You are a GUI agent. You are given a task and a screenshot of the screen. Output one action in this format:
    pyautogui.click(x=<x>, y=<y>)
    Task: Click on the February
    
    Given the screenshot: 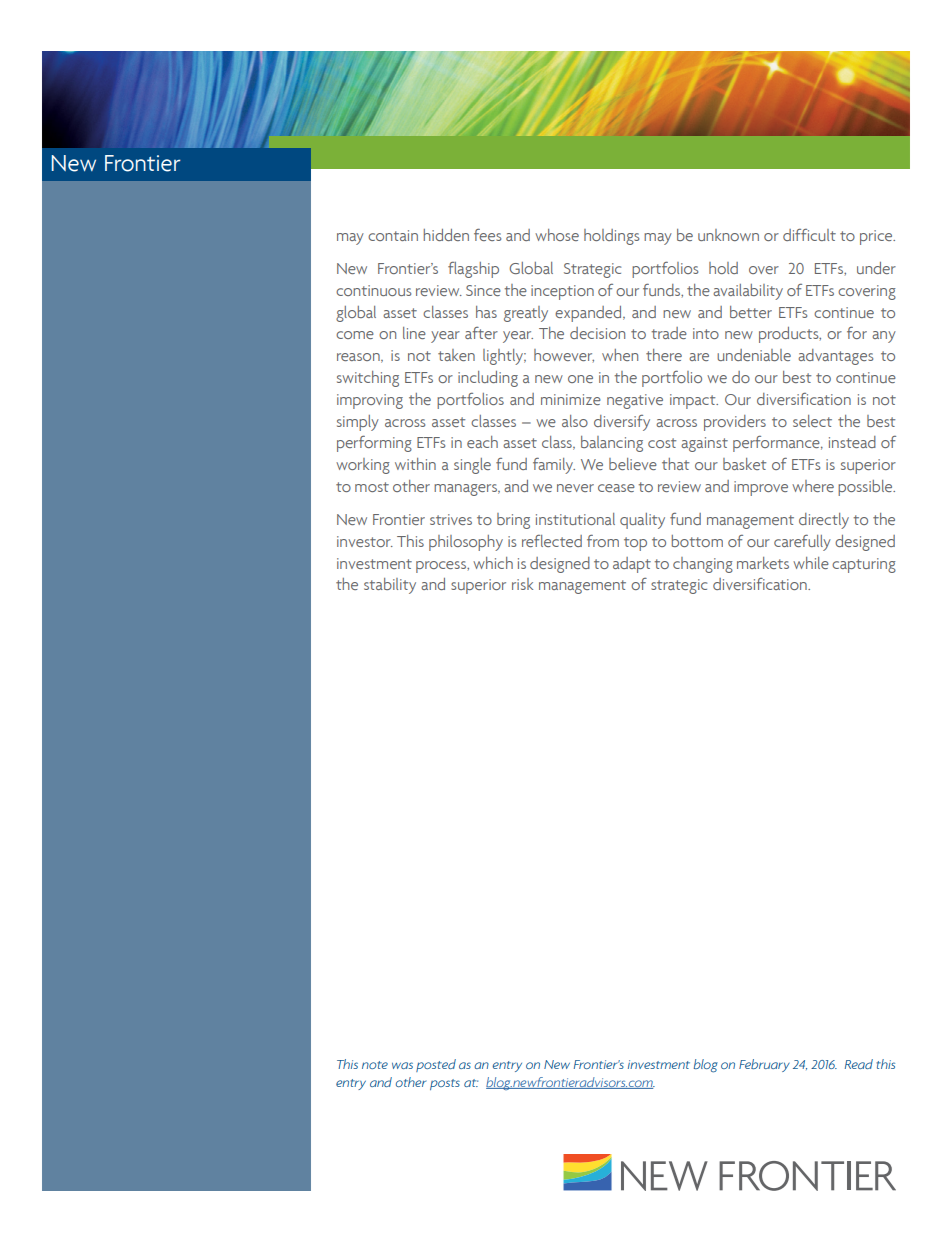 What is the action you would take?
    pyautogui.click(x=764, y=1065)
